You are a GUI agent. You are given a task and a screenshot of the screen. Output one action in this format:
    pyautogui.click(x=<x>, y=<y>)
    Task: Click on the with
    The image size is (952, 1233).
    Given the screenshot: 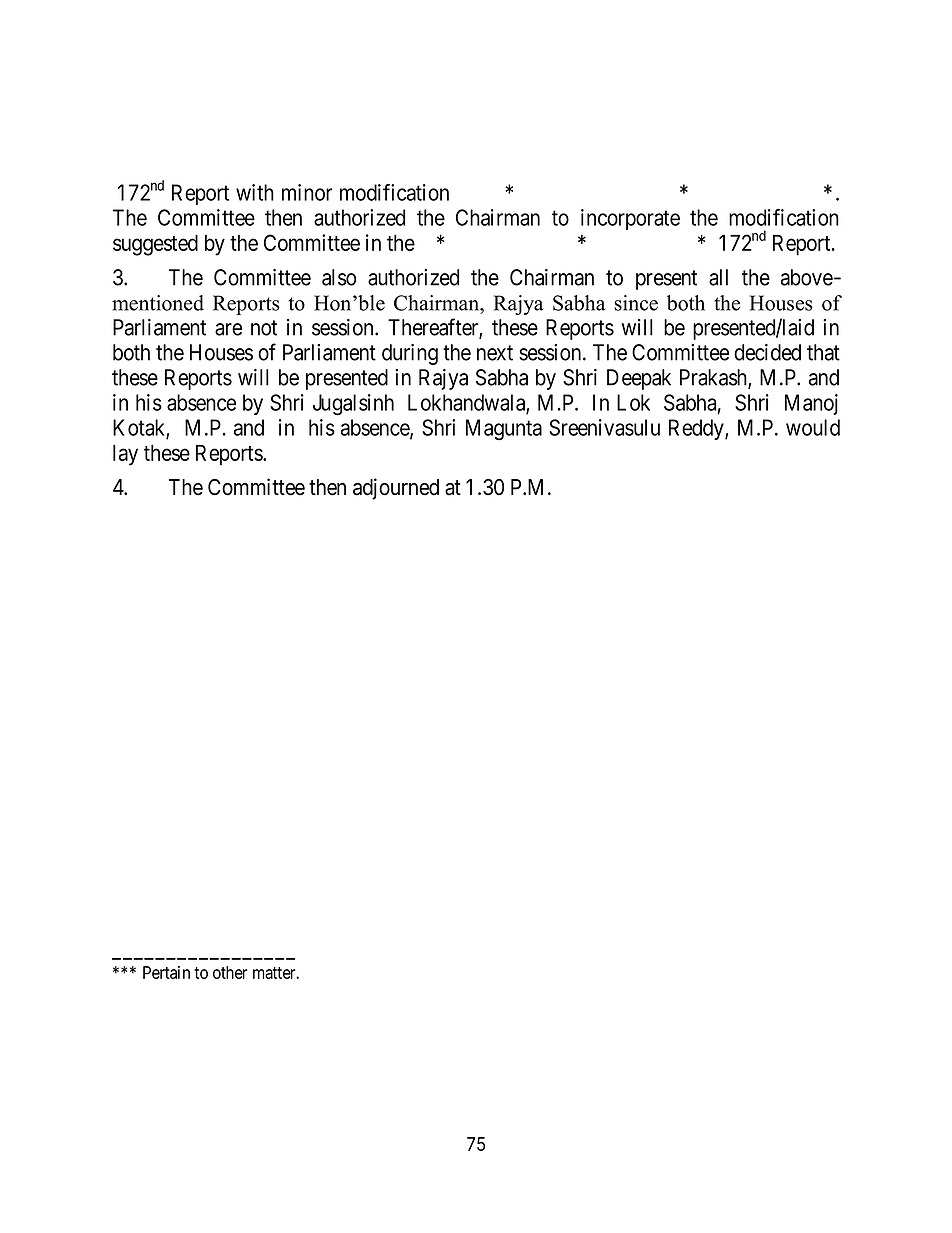 What is the action you would take?
    pyautogui.click(x=255, y=192)
